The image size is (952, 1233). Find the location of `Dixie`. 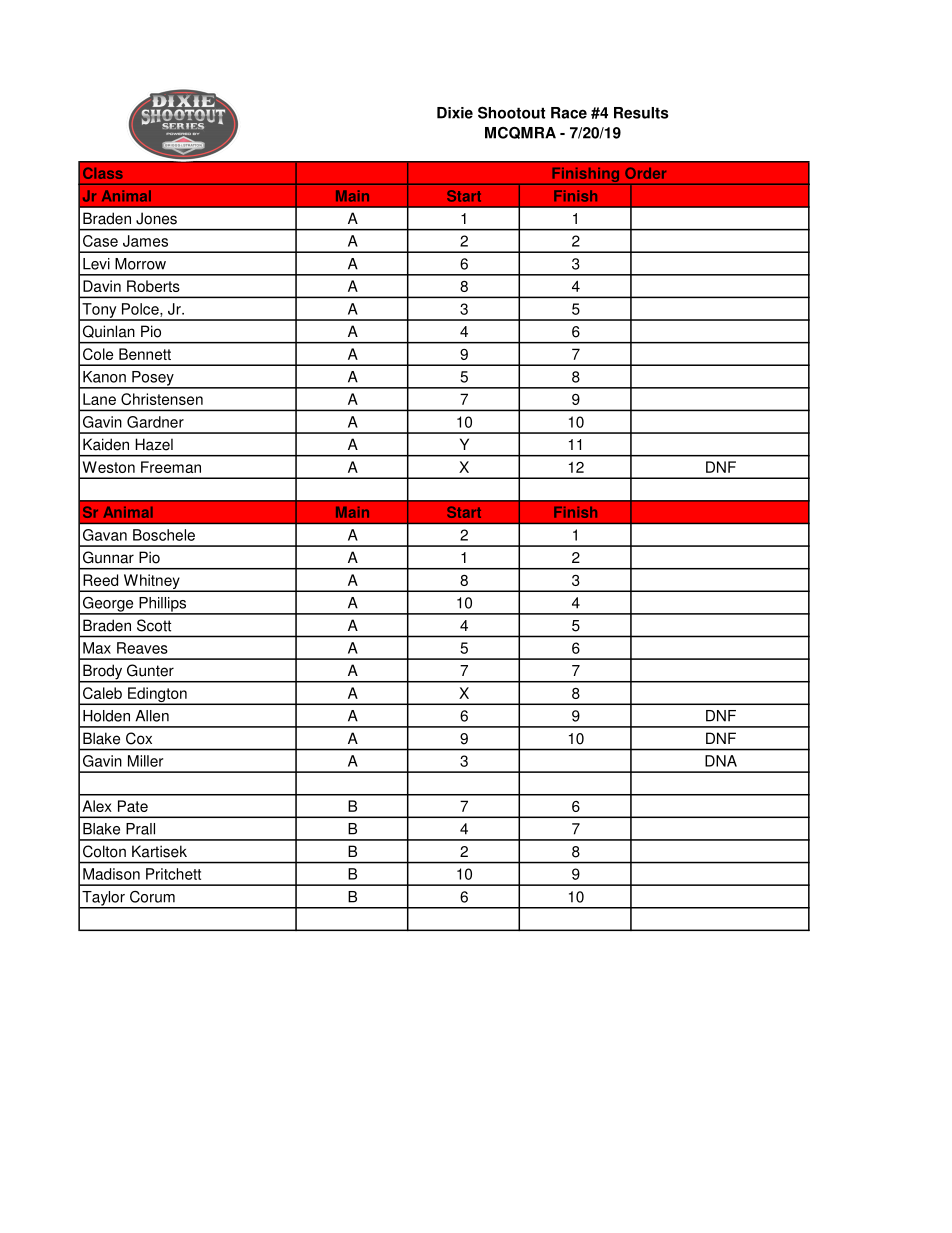

Dixie is located at coordinates (455, 113).
